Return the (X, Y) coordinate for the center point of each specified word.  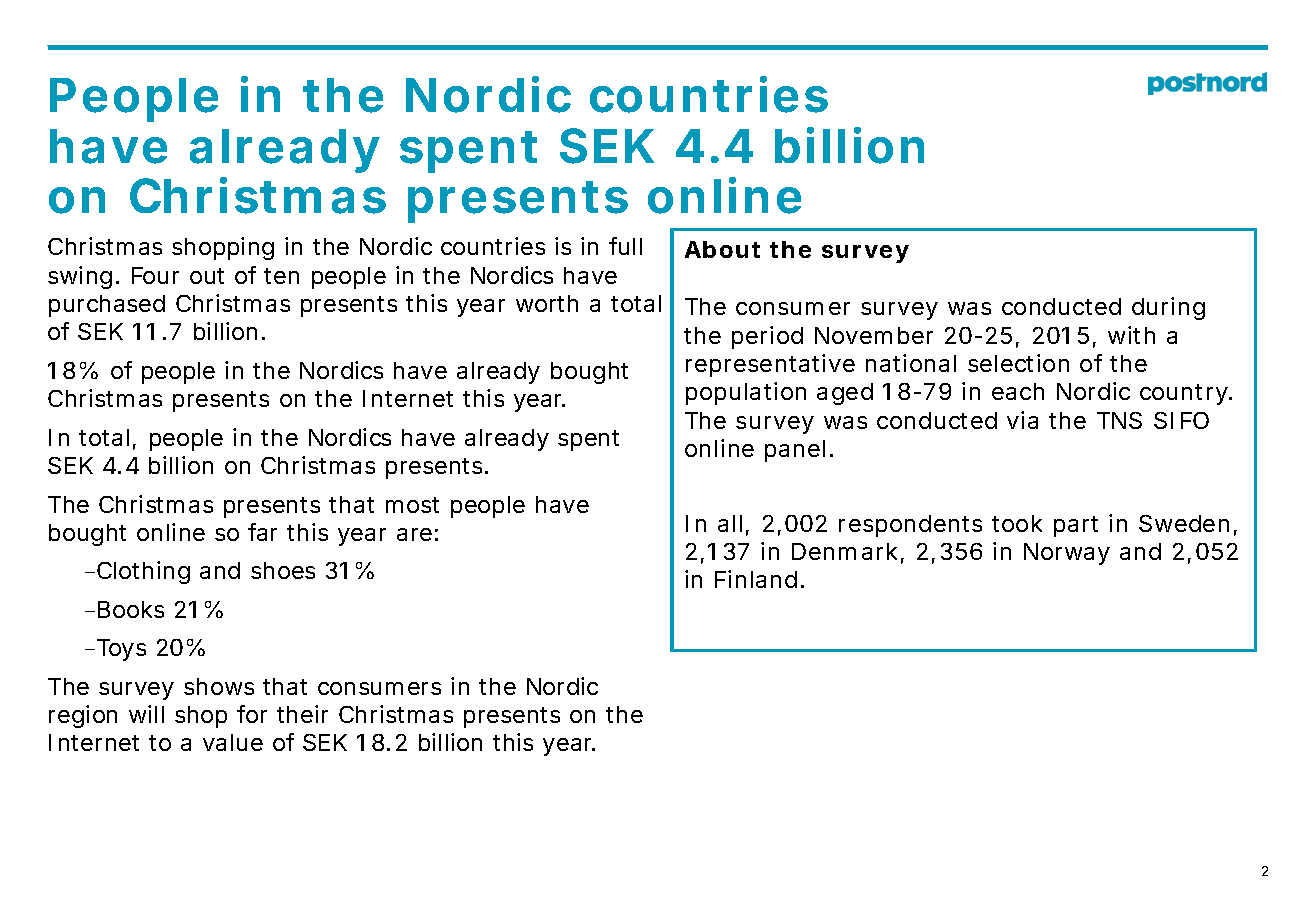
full (625, 246)
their (302, 714)
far (262, 532)
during (1168, 308)
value (233, 742)
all (730, 523)
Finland (756, 579)
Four (155, 275)
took (1017, 523)
